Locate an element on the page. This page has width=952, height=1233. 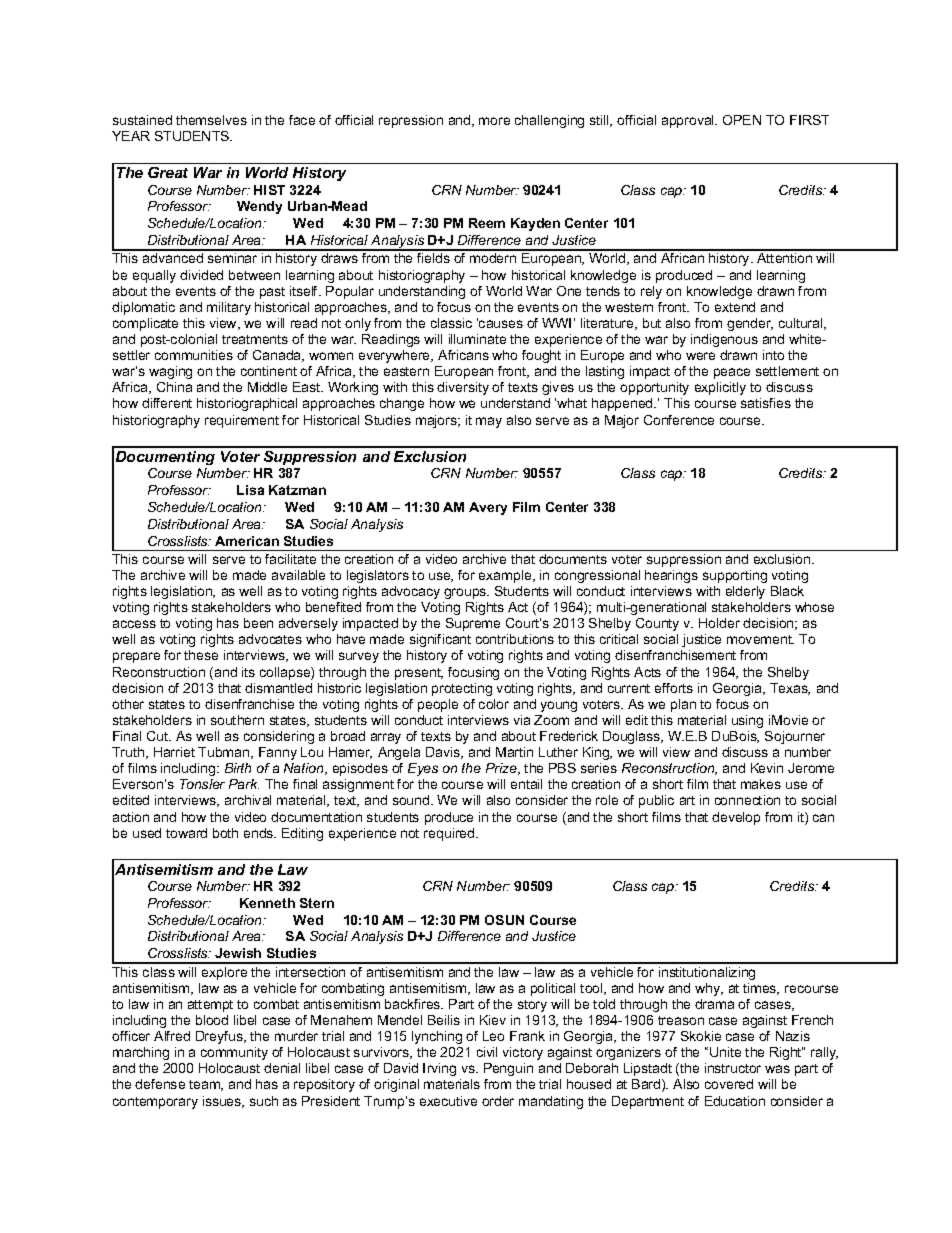
themselves is located at coordinates (211, 120).
